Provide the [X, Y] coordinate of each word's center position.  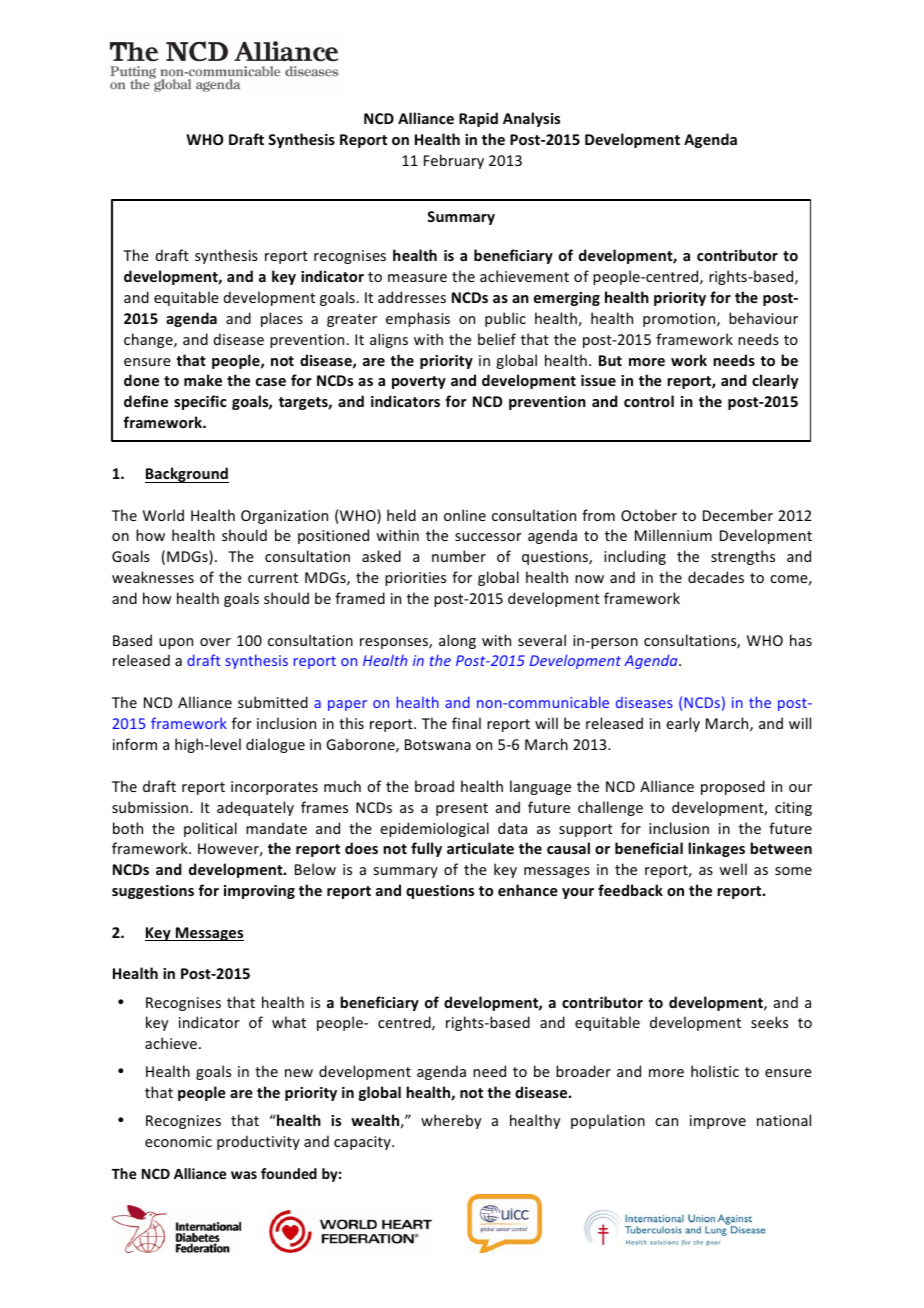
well [733, 869]
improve [718, 1122]
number [459, 556]
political [210, 829]
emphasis [418, 319]
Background [187, 475]
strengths [743, 557]
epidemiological [434, 829]
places [282, 319]
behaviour [763, 318]
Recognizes [183, 1122]
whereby [451, 1121]
